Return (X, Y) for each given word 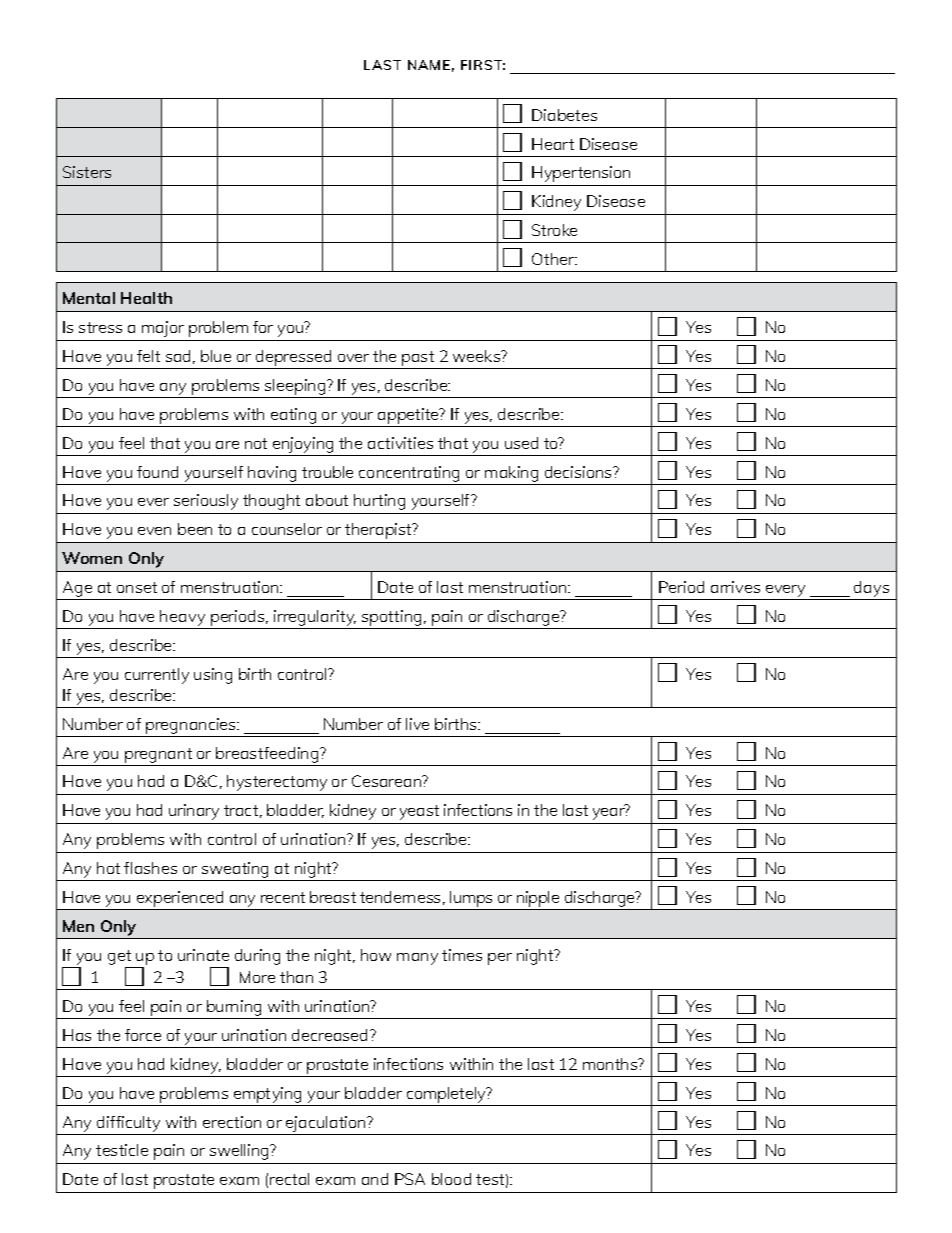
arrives (735, 587)
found (157, 472)
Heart (553, 144)
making (511, 474)
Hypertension (581, 174)
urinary (194, 812)
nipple (538, 899)
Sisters (87, 172)
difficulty (128, 1124)
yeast (419, 812)
